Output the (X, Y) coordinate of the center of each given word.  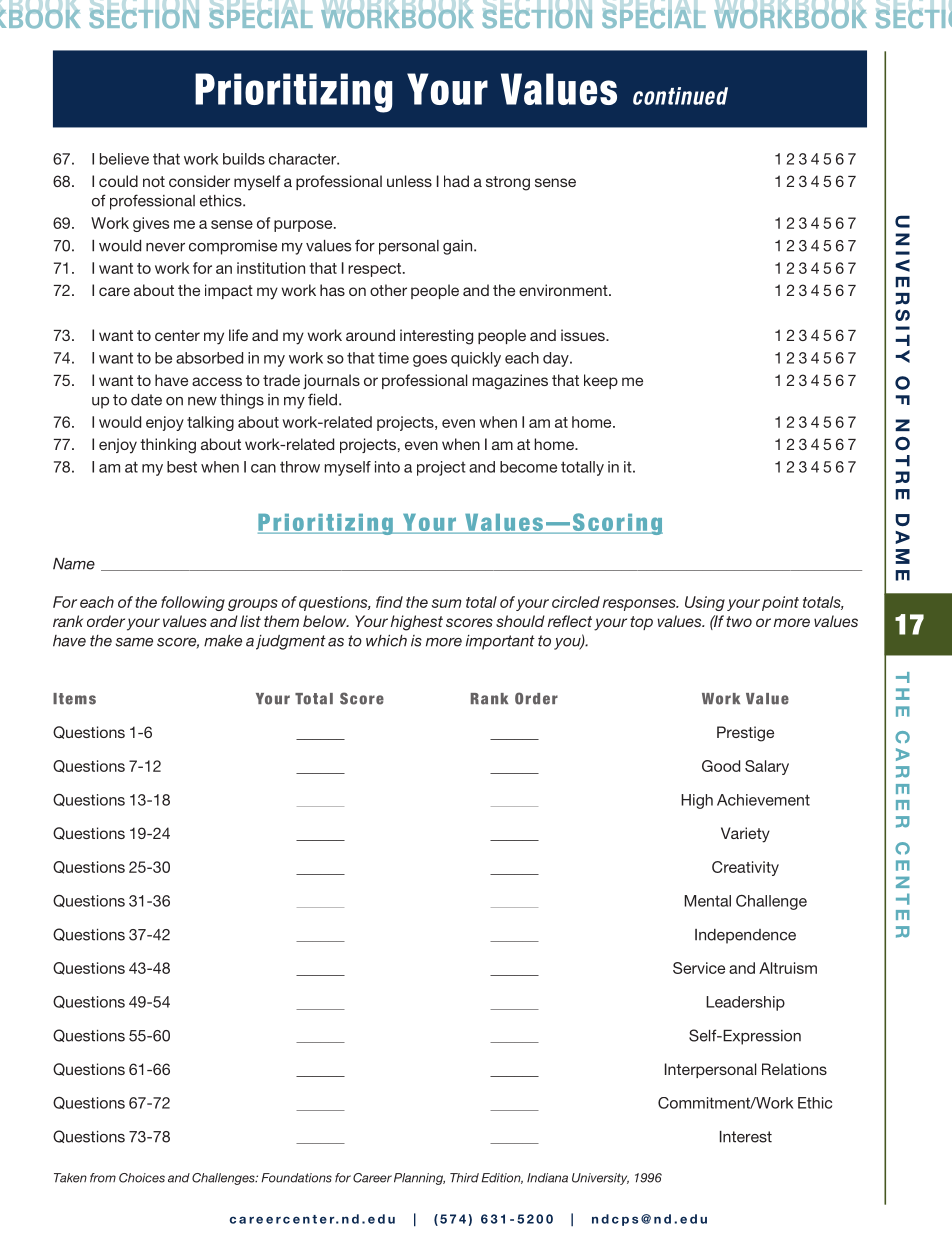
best (182, 467)
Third (464, 1178)
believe (124, 159)
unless (409, 181)
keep (601, 381)
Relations (794, 1069)
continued (680, 96)
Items (74, 699)
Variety (745, 835)
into (387, 467)
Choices (142, 1178)
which (386, 641)
